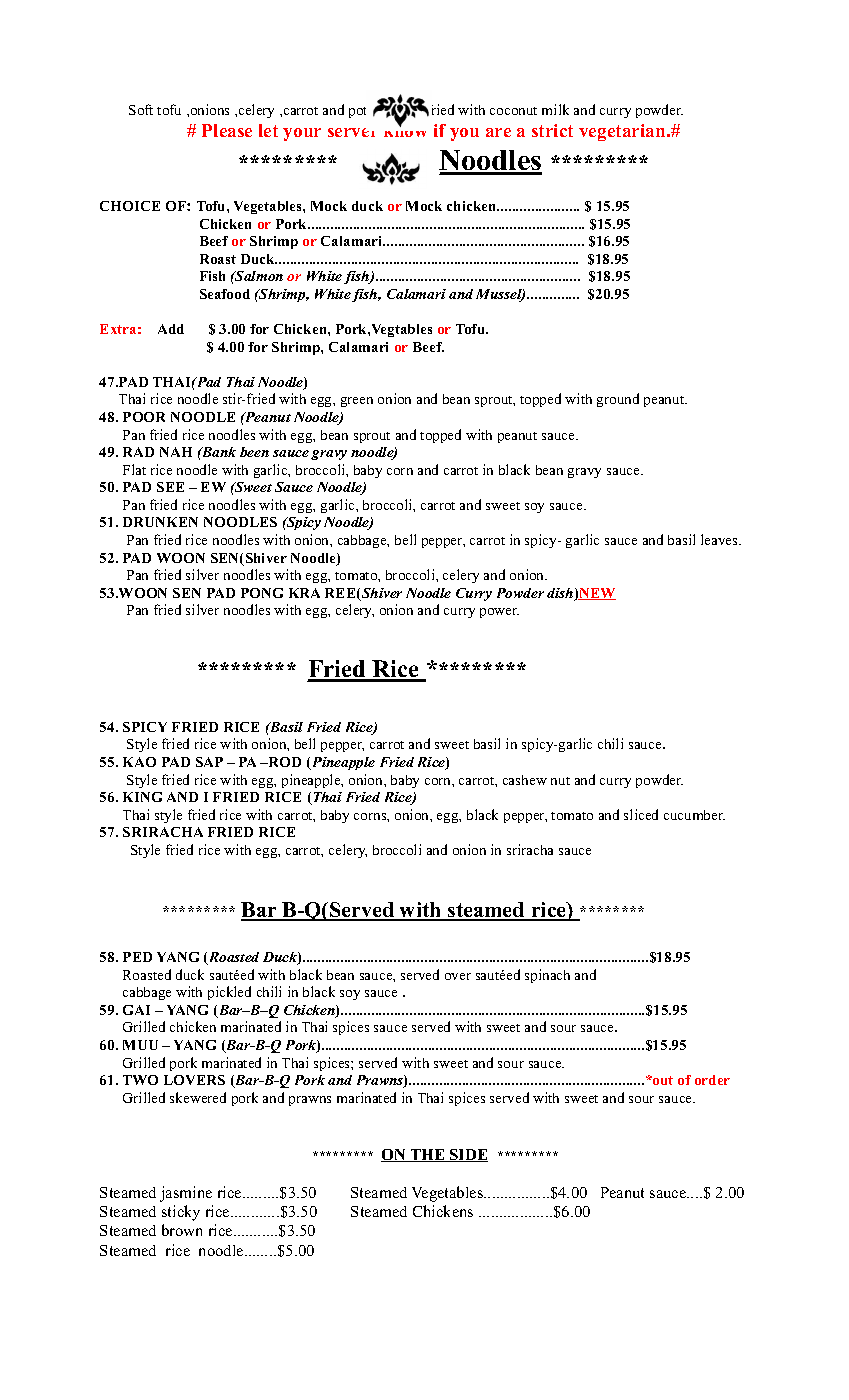  Describe the element at coordinates (623, 132) in the screenshot. I see `vegetarian` at that location.
